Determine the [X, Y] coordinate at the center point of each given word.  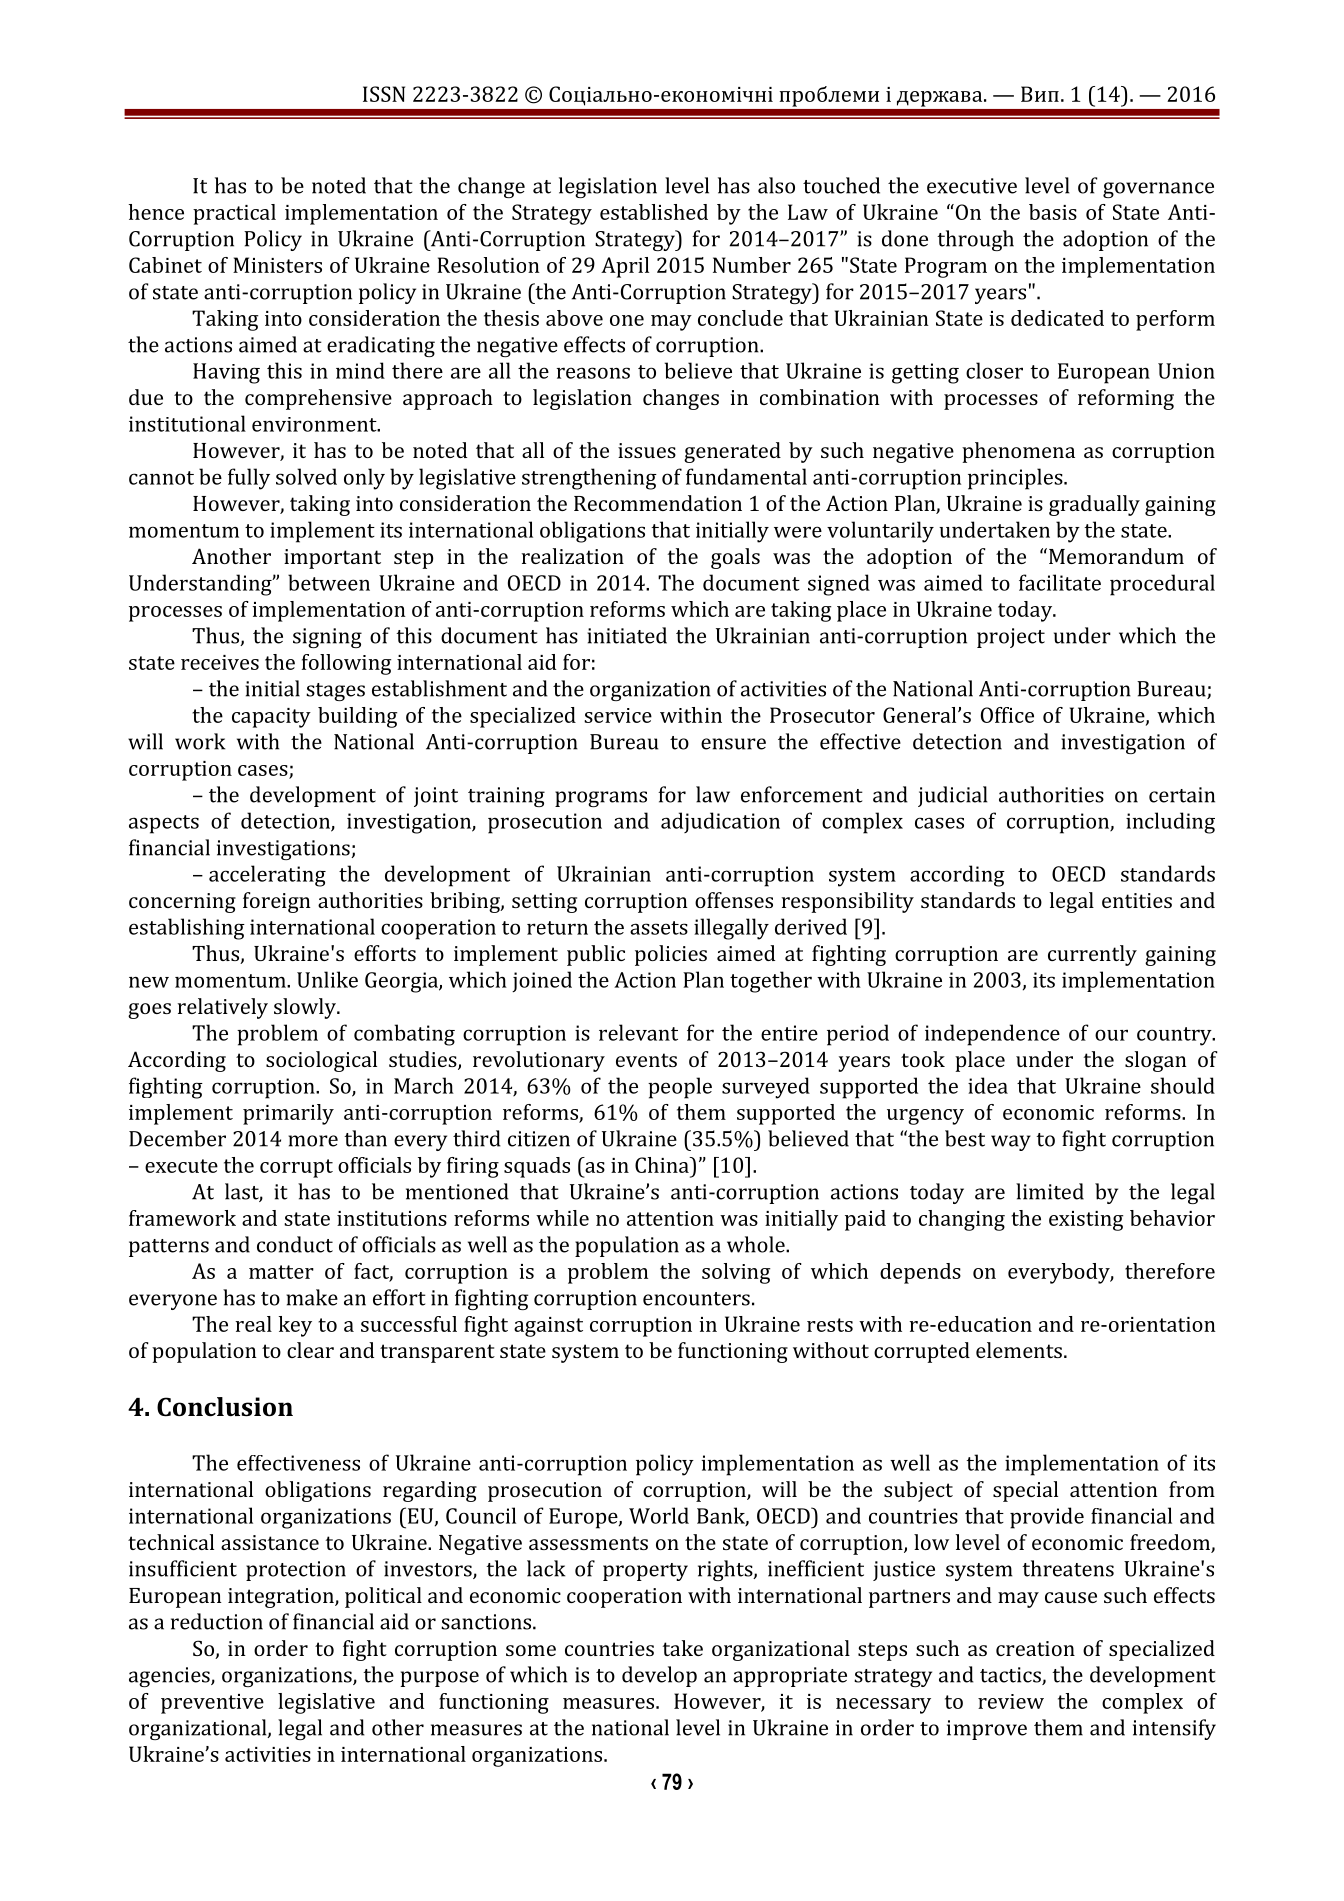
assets [659, 928]
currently [1092, 955]
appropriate [790, 1677]
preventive [212, 1704]
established [654, 212]
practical [234, 214]
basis [1053, 212]
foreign [277, 902]
